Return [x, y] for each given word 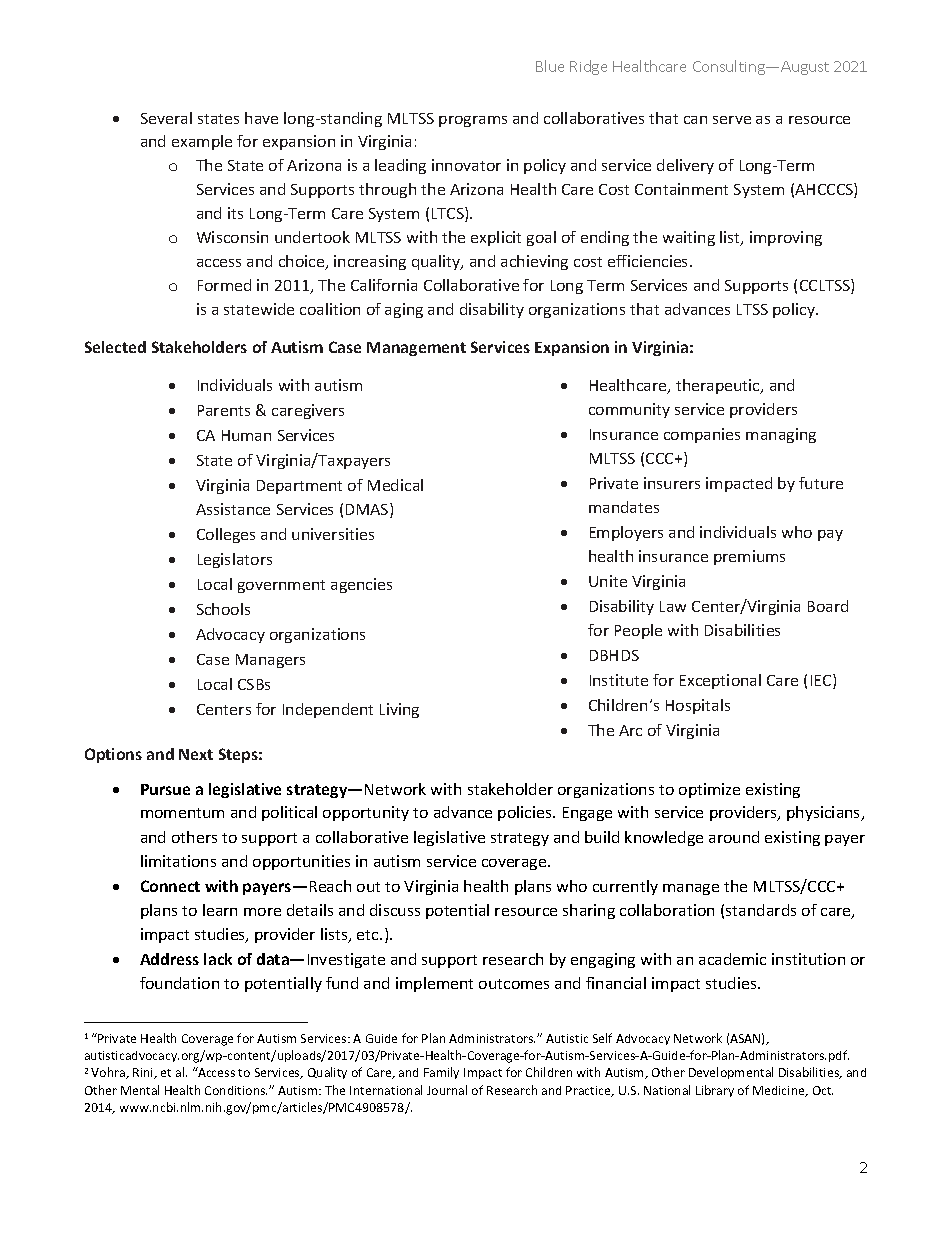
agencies [361, 585]
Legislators [235, 560]
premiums [749, 557]
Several [166, 118]
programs [473, 121]
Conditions [236, 1090]
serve [732, 120]
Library [715, 1091]
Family [441, 1073]
